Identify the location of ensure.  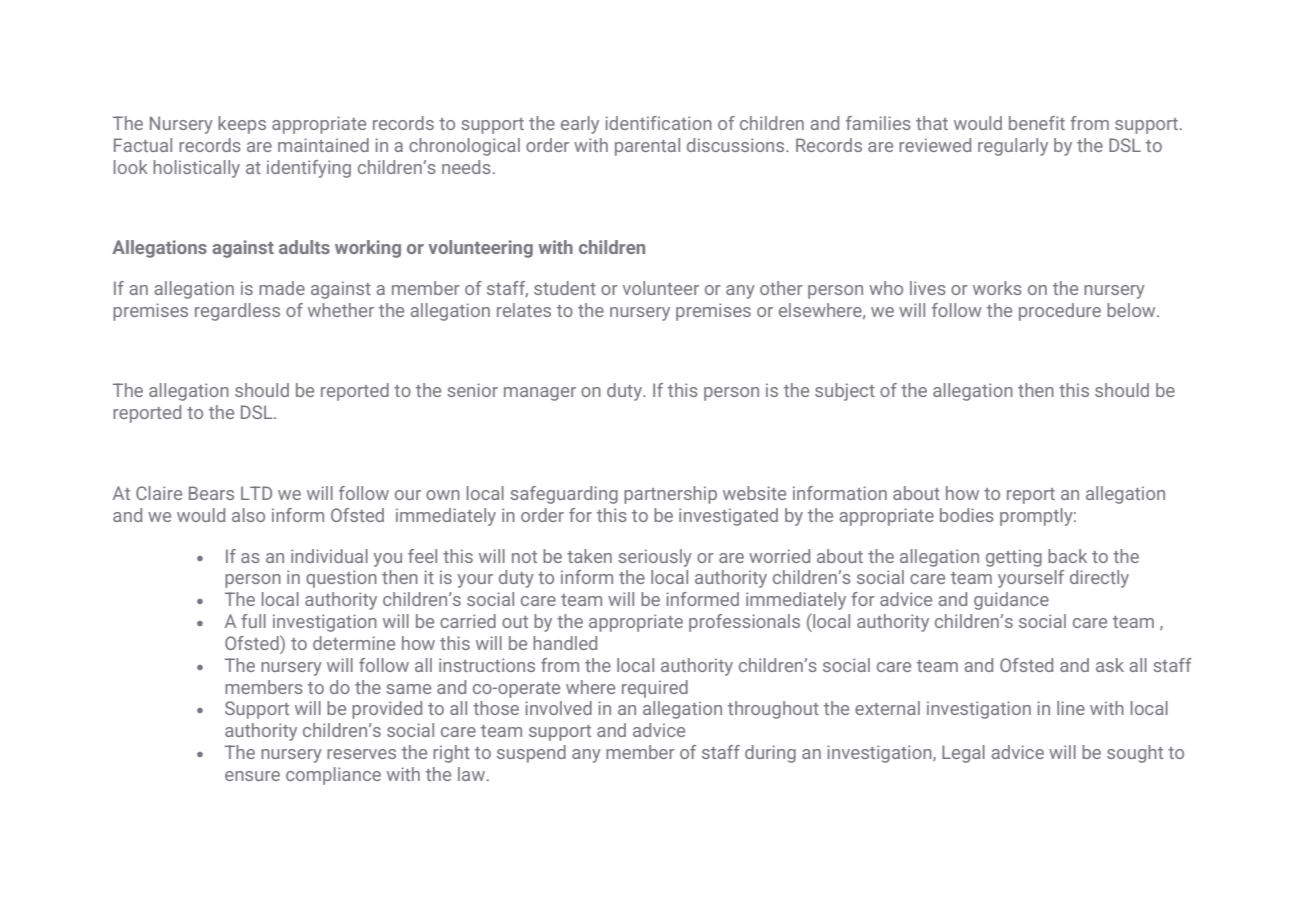
(252, 776).
